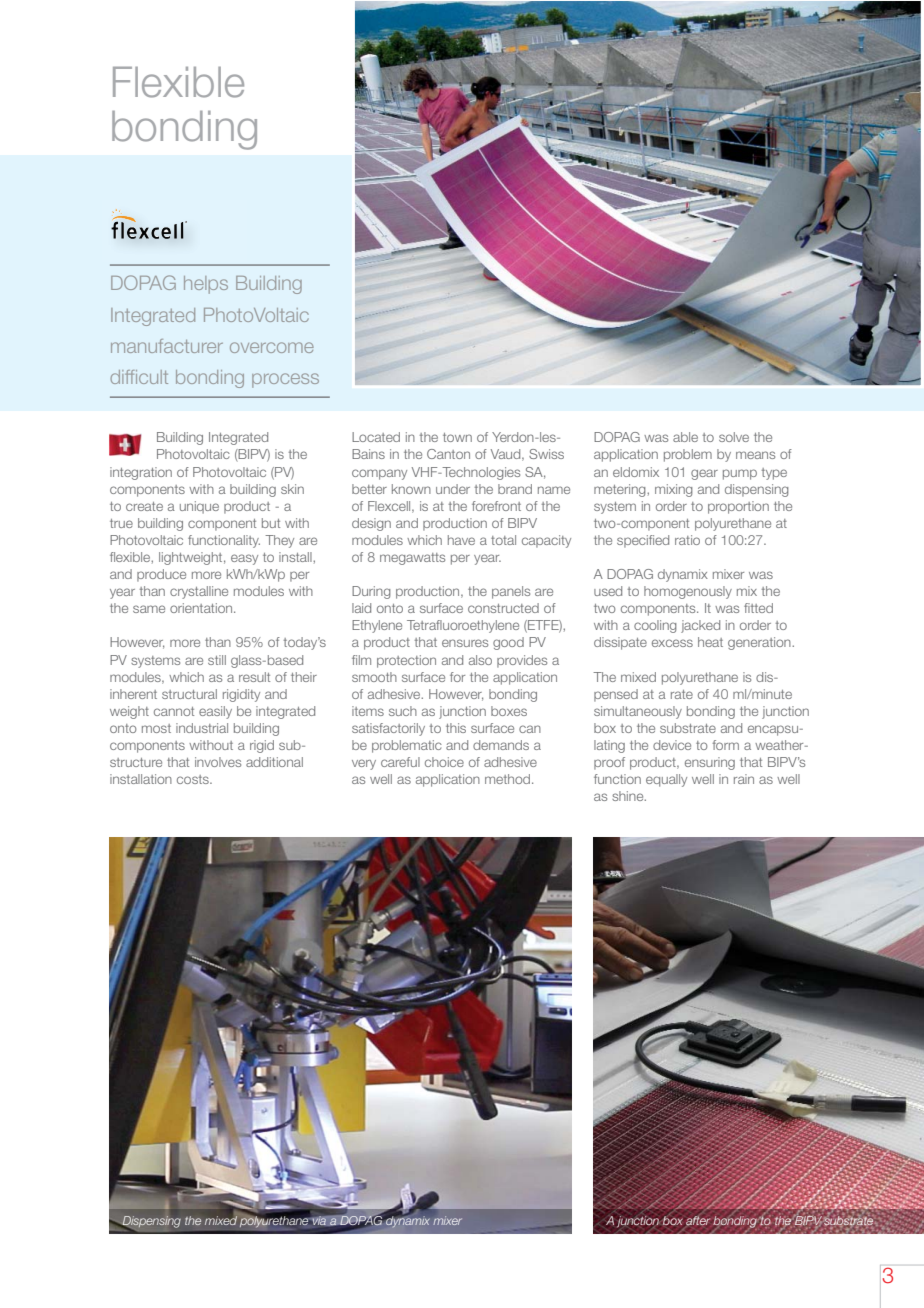  I want to click on structure, so click(136, 762).
